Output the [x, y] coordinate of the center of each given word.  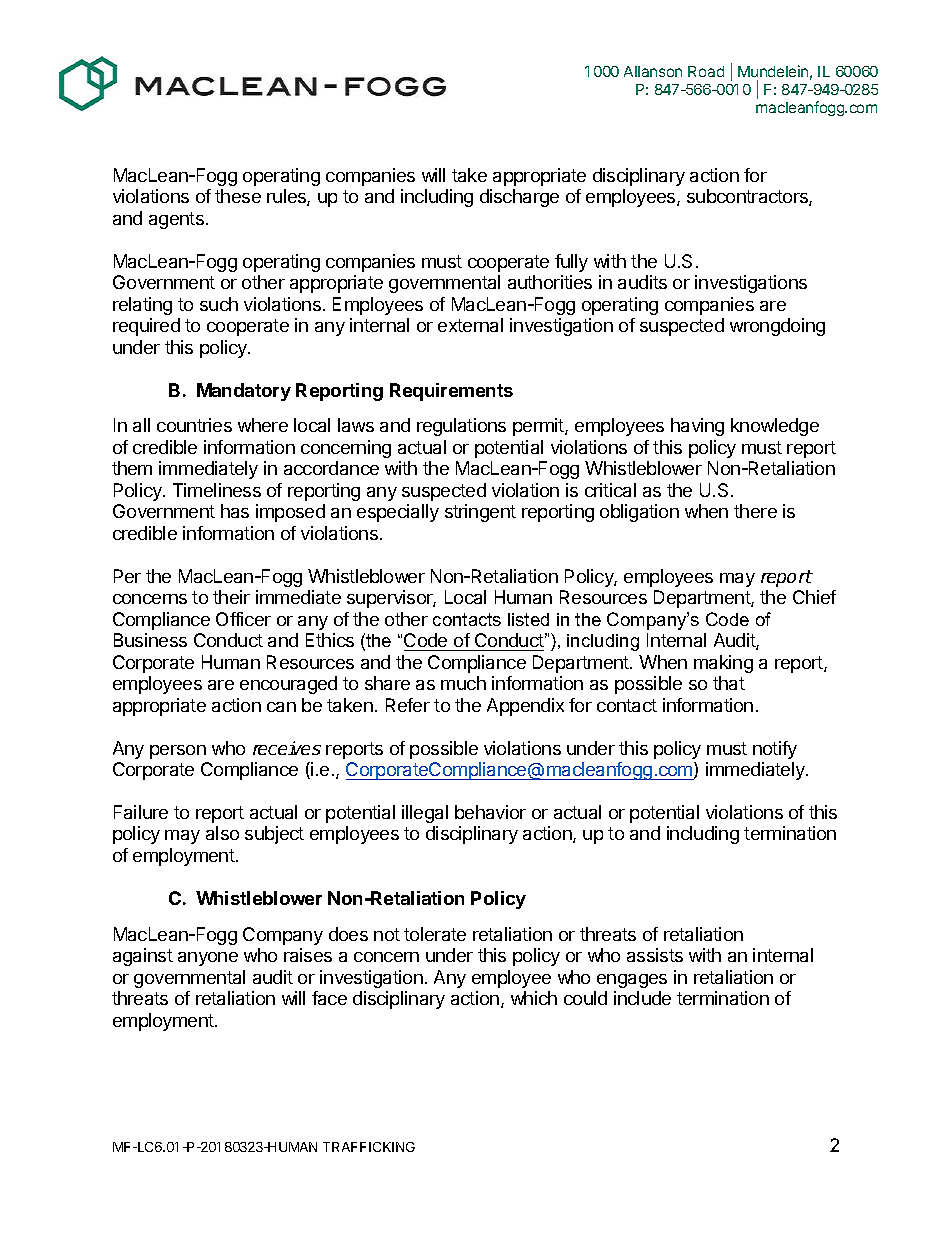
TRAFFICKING [369, 1147]
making [723, 664]
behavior [490, 812]
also [222, 833]
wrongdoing [777, 327]
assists [655, 955]
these [238, 196]
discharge [519, 198]
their [231, 597]
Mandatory [244, 392]
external [470, 325]
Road [706, 71]
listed [528, 619]
